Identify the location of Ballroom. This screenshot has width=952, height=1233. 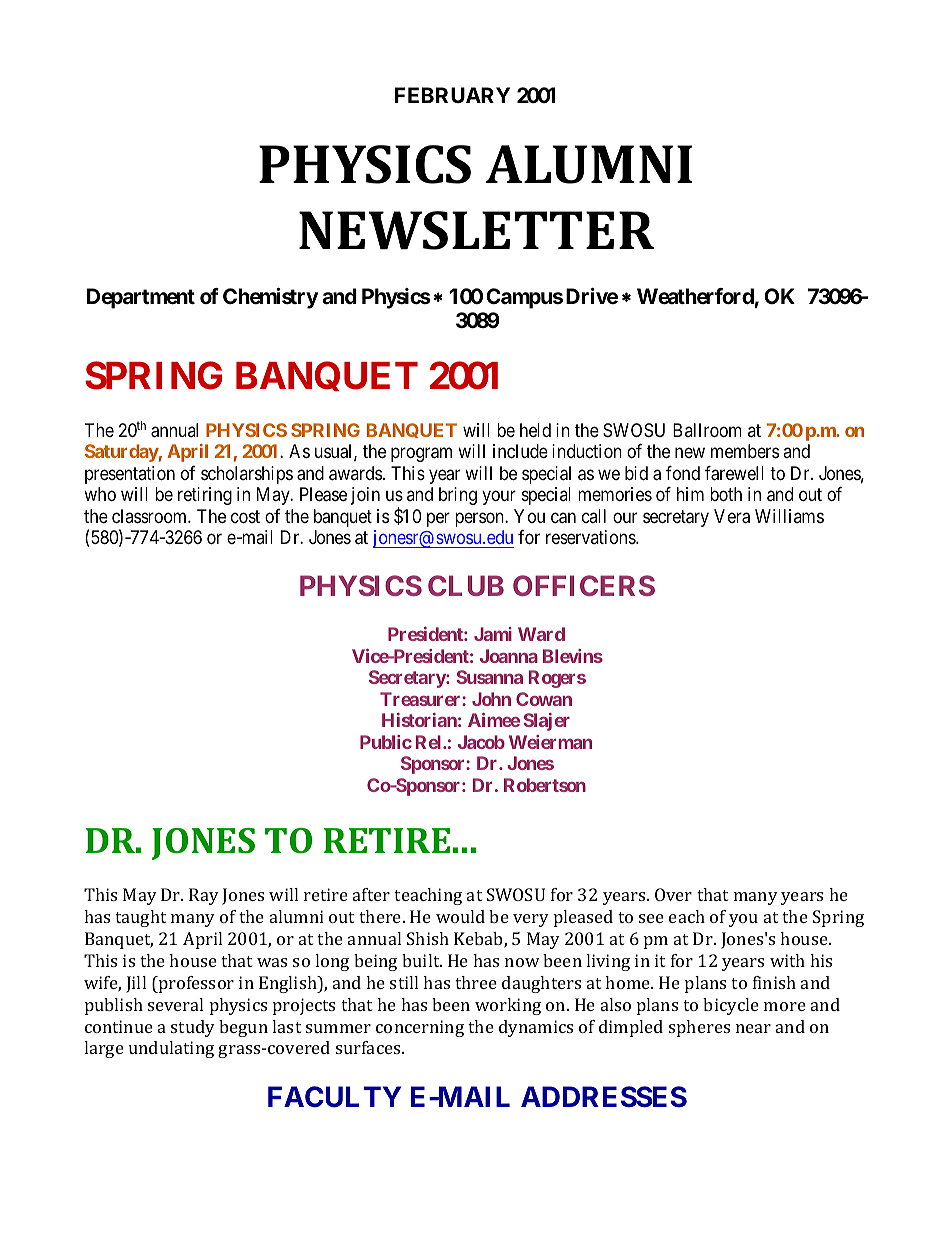
(707, 430).
